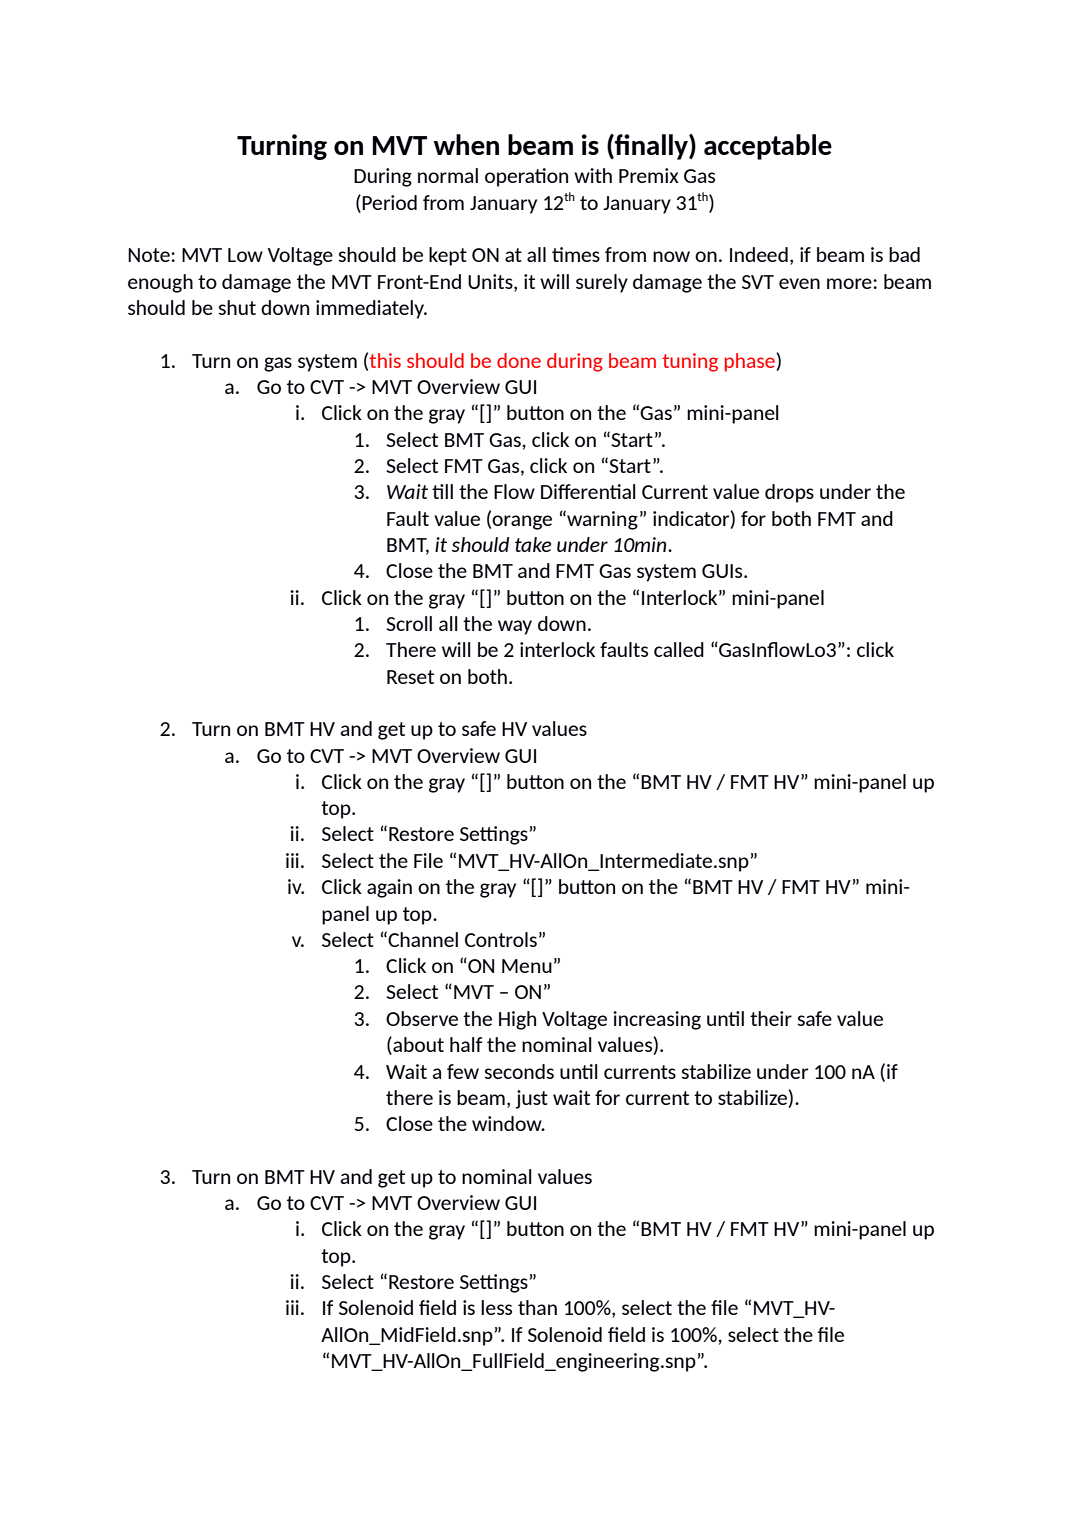 The image size is (1069, 1513). I want to click on less, so click(496, 1307).
